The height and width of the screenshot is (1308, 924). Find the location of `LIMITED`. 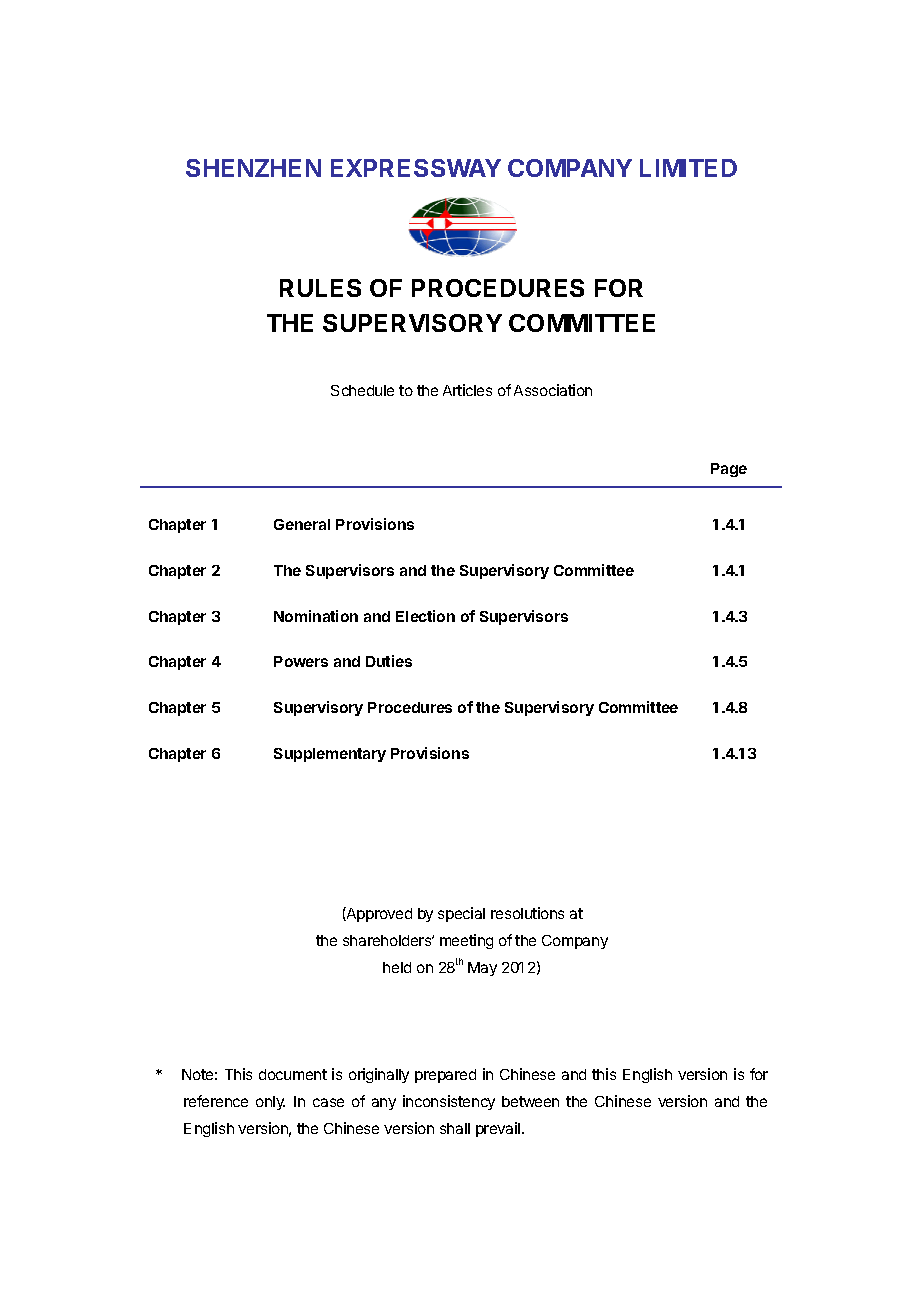

LIMITED is located at coordinates (688, 168).
